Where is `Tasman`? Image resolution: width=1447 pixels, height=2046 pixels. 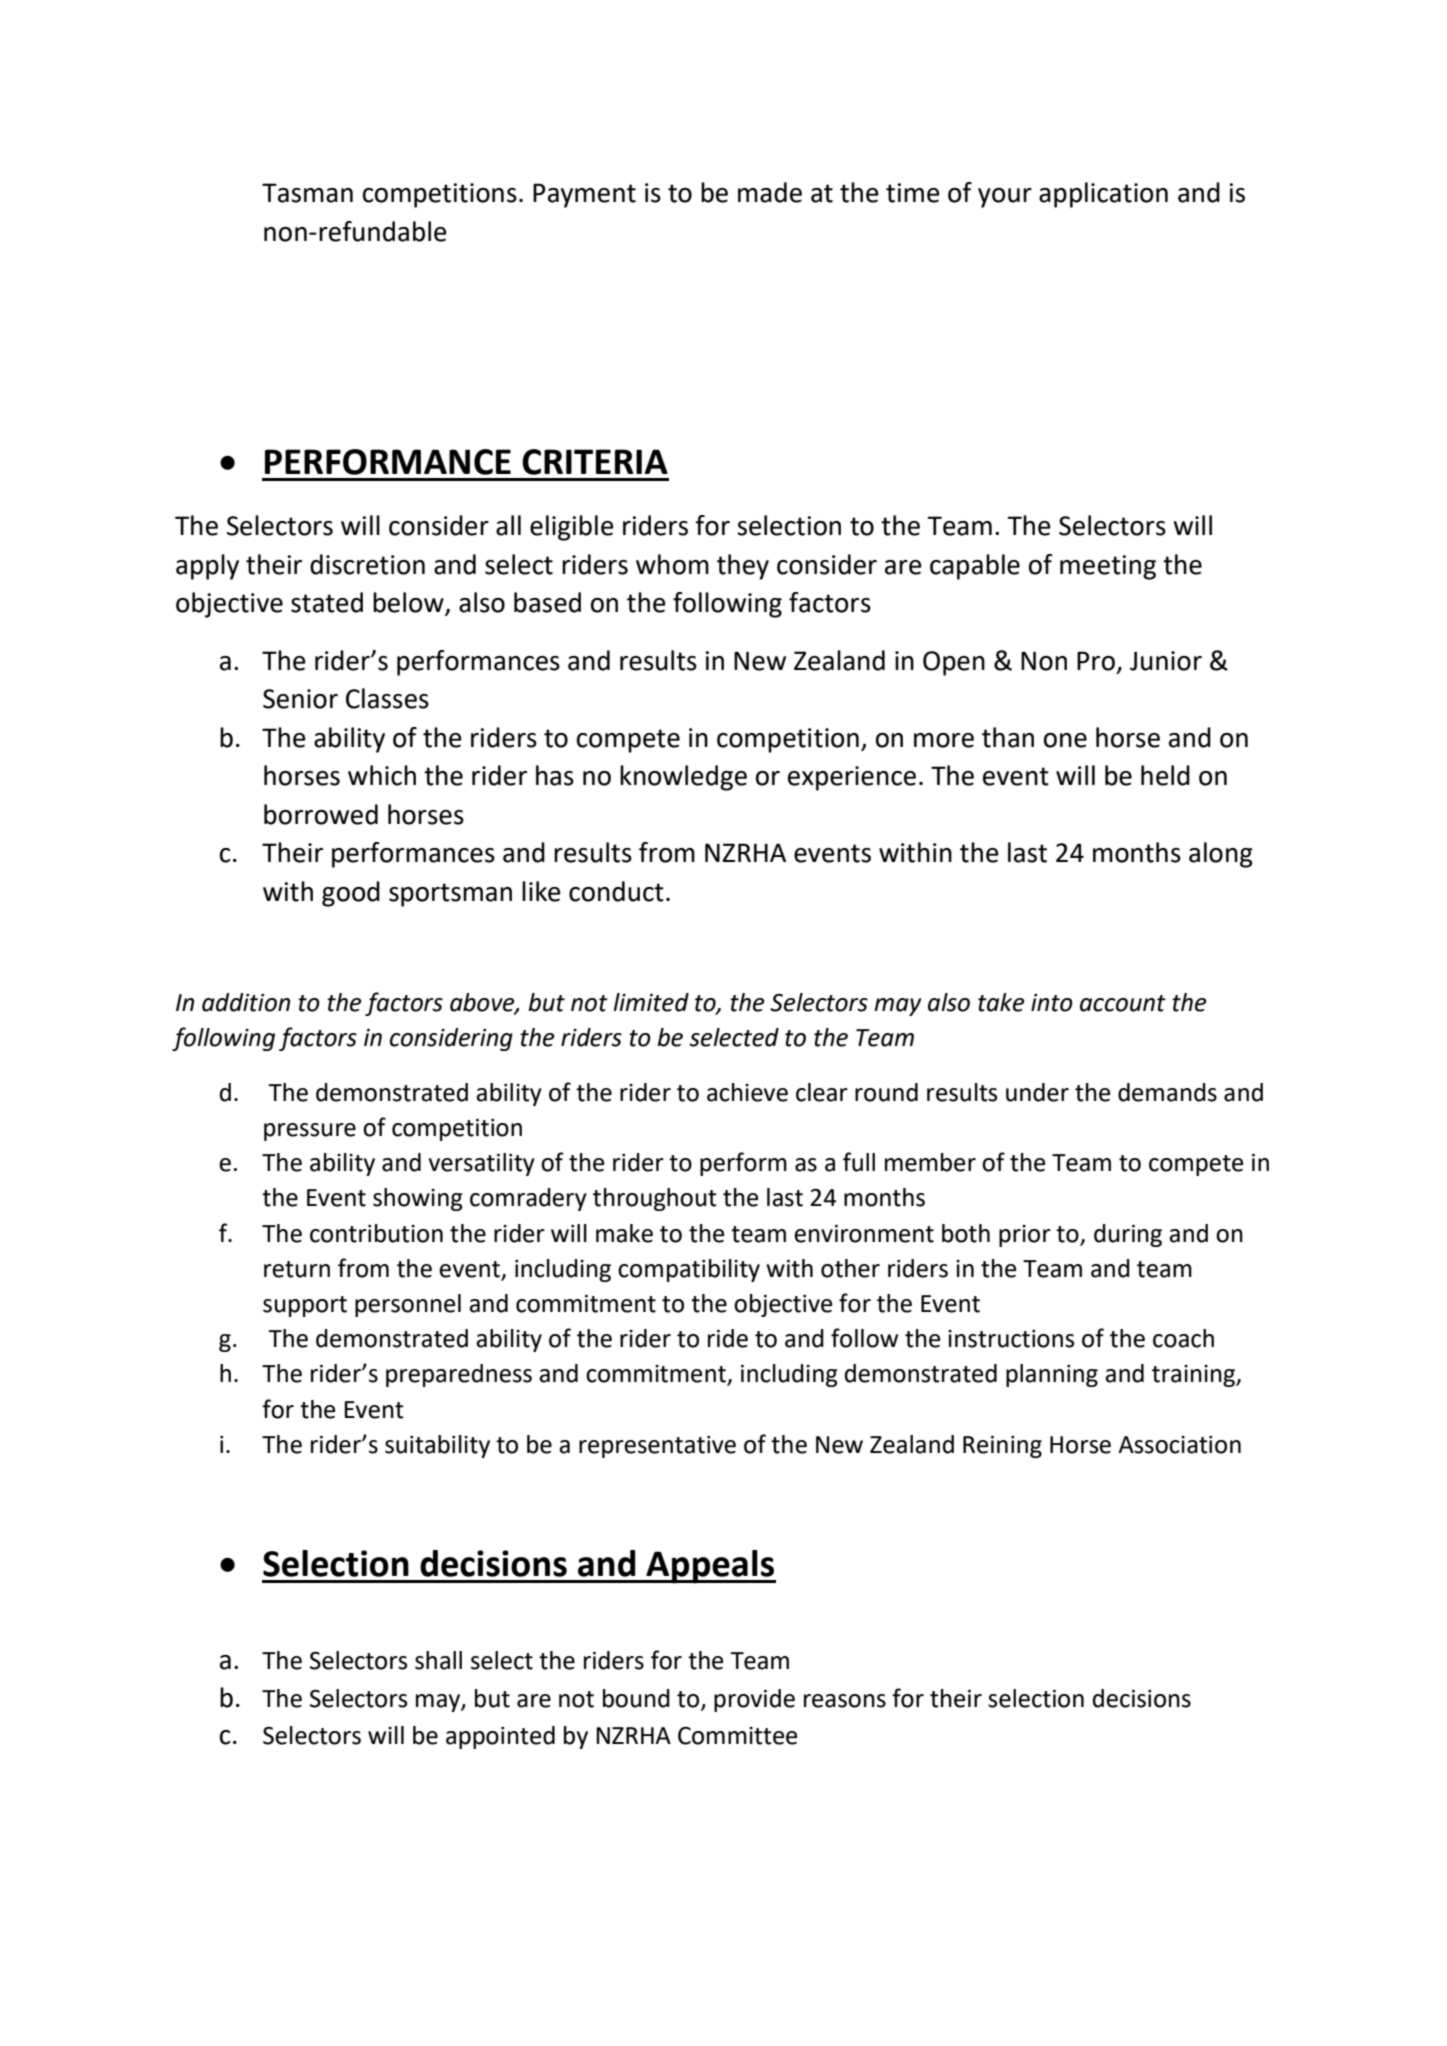
Tasman is located at coordinates (307, 193).
